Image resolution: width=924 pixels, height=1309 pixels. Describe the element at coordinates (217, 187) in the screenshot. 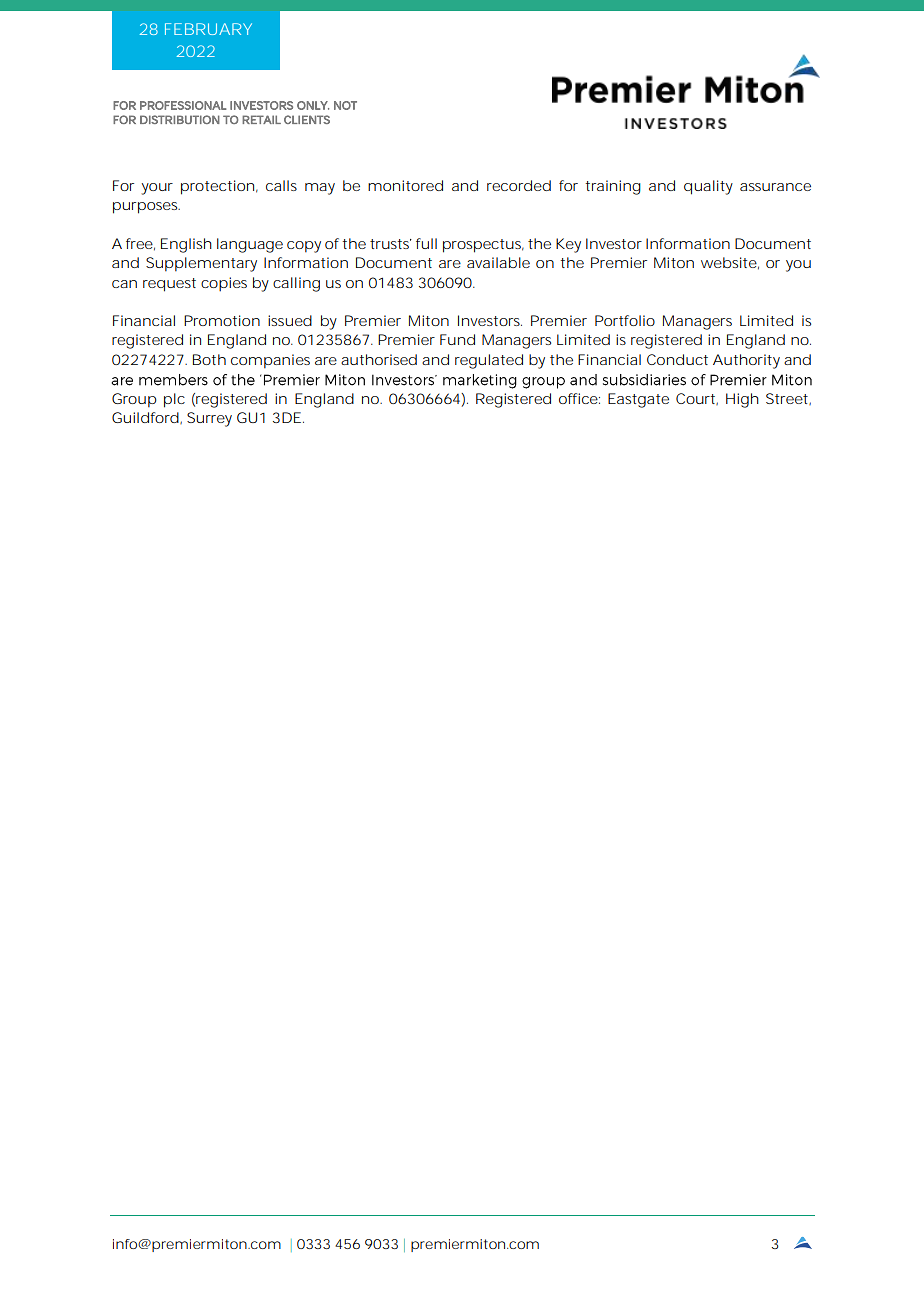

I see `protection` at that location.
